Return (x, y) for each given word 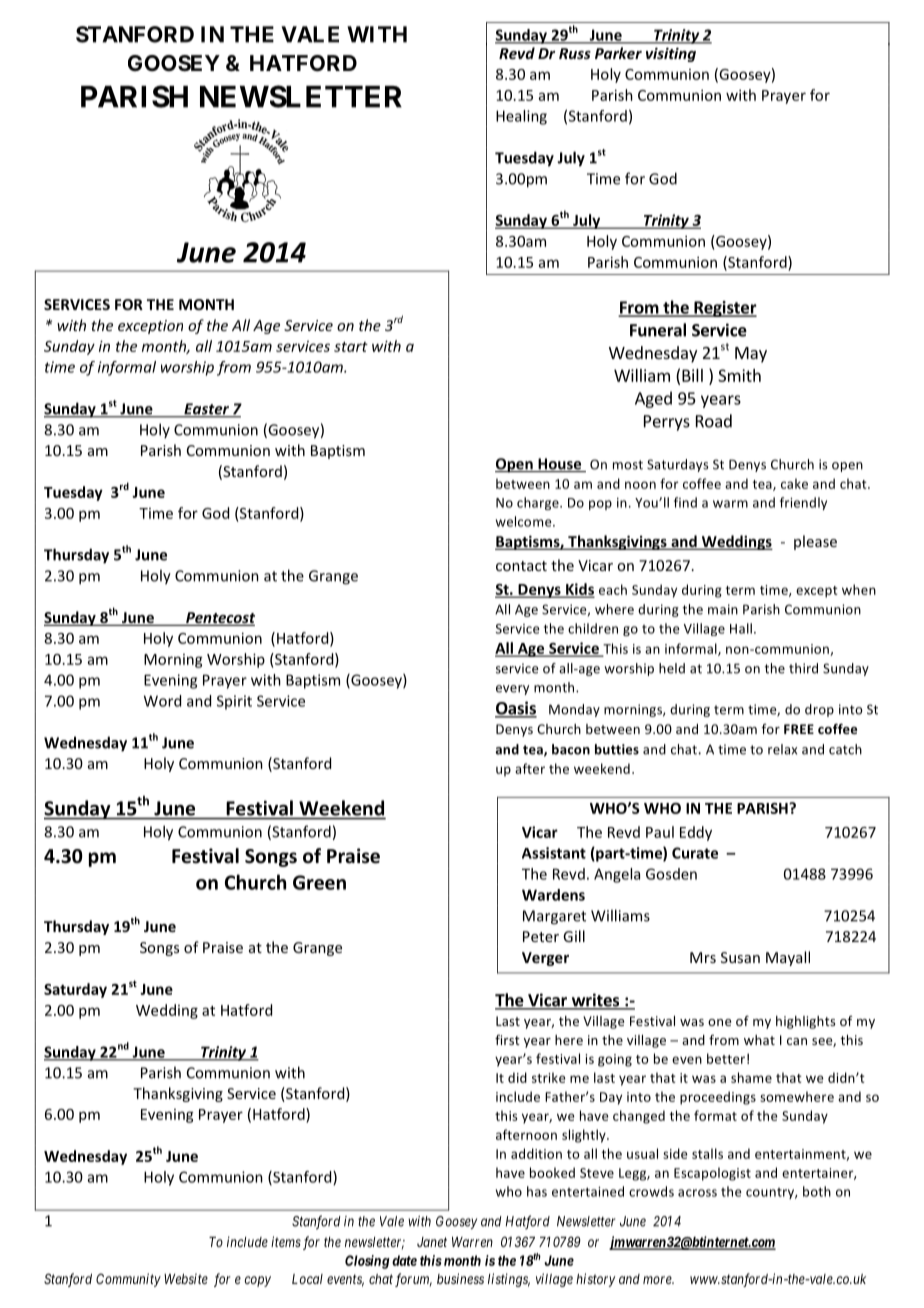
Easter (207, 410)
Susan (740, 957)
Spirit (234, 702)
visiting (671, 54)
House (560, 465)
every (512, 690)
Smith (739, 375)
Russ (575, 53)
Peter (541, 936)
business (460, 1278)
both (817, 1191)
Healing (521, 117)
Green (319, 882)
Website (186, 1278)
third (803, 668)
